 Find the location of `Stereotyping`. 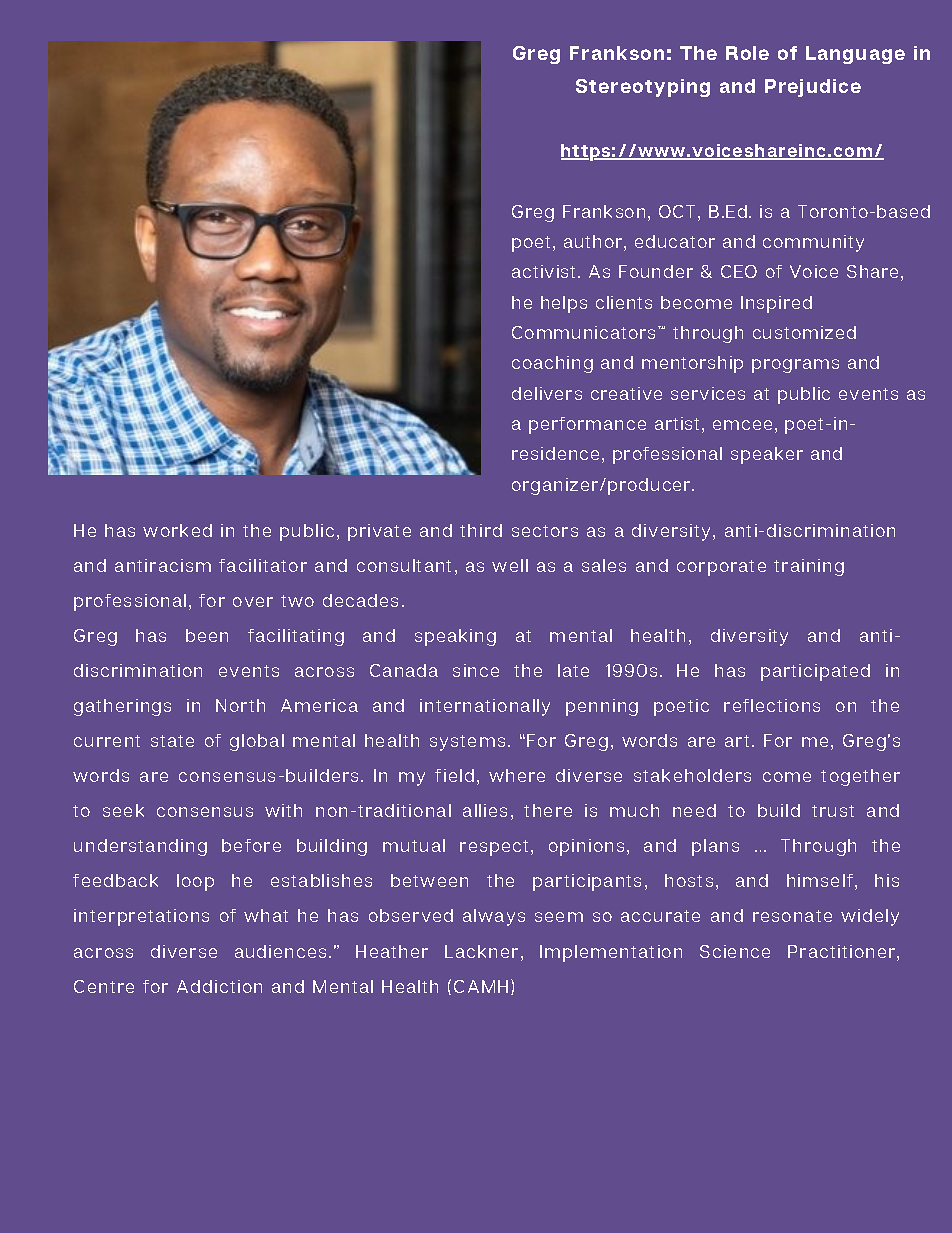

Stereotyping is located at coordinates (643, 88).
